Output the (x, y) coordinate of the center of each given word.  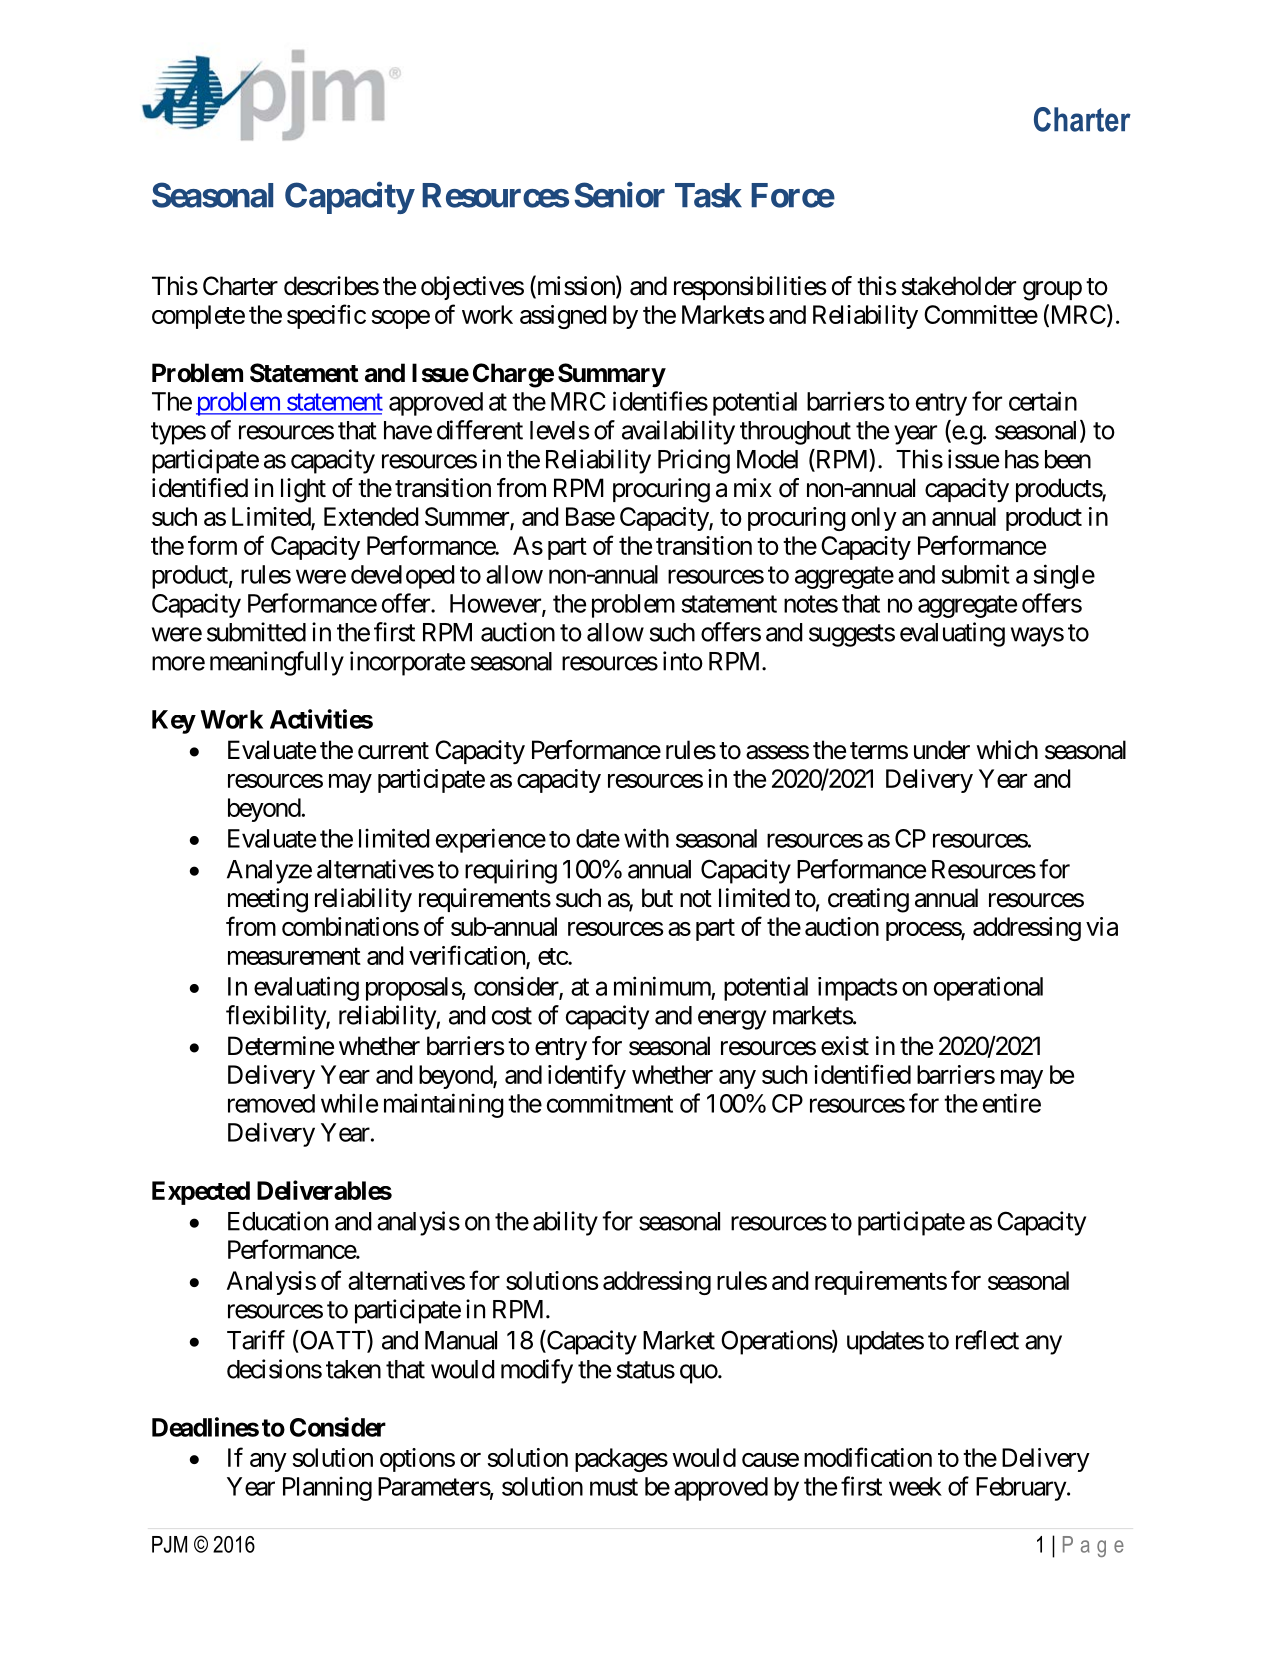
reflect (987, 1340)
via (1102, 926)
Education (278, 1221)
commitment (610, 1103)
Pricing (694, 461)
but (657, 898)
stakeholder (959, 286)
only (874, 519)
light (303, 490)
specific (326, 316)
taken (353, 1369)
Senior (620, 195)
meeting (268, 900)
